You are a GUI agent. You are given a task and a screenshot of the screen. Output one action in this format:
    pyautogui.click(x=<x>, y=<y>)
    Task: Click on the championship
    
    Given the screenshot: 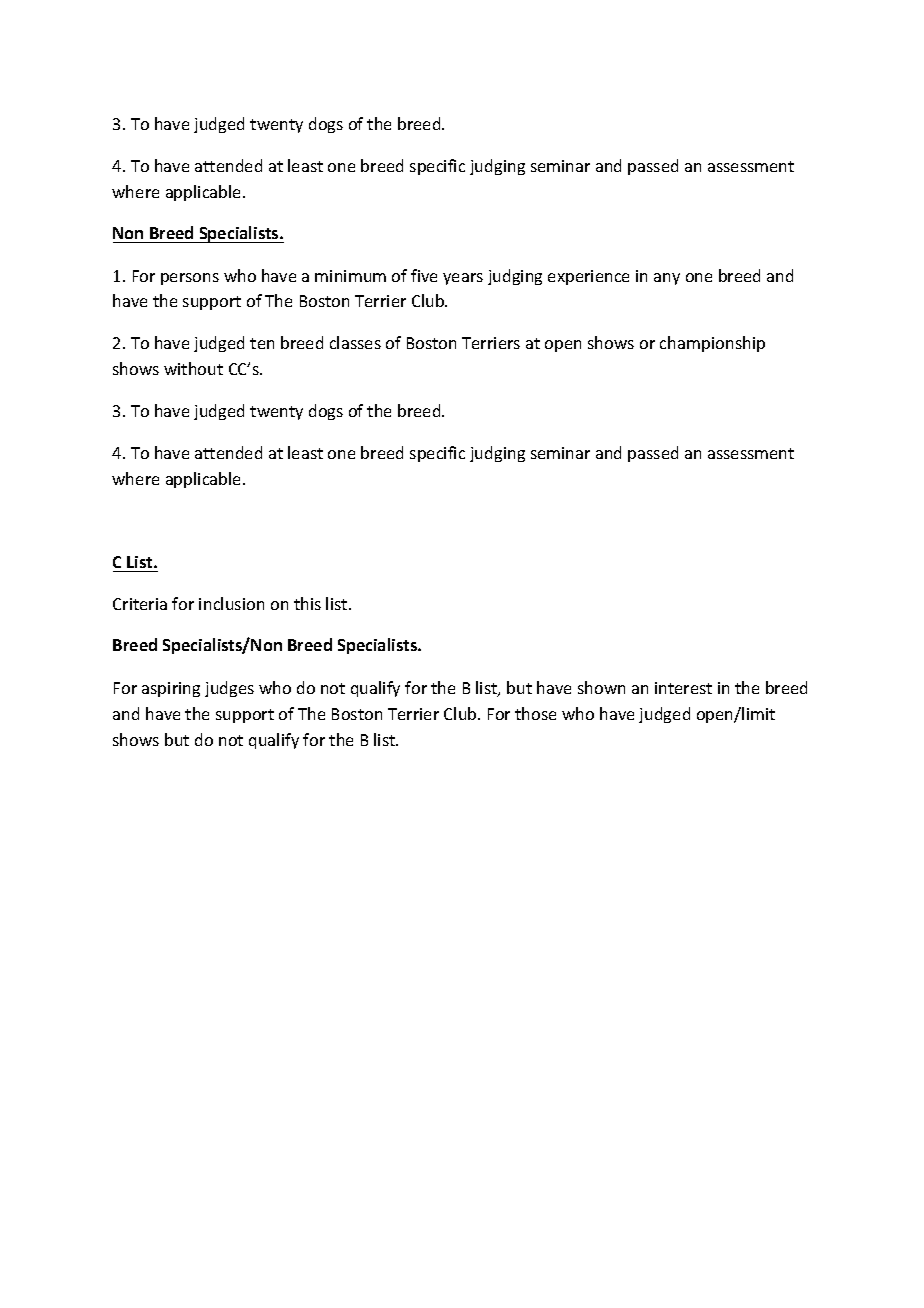 What is the action you would take?
    pyautogui.click(x=712, y=344)
